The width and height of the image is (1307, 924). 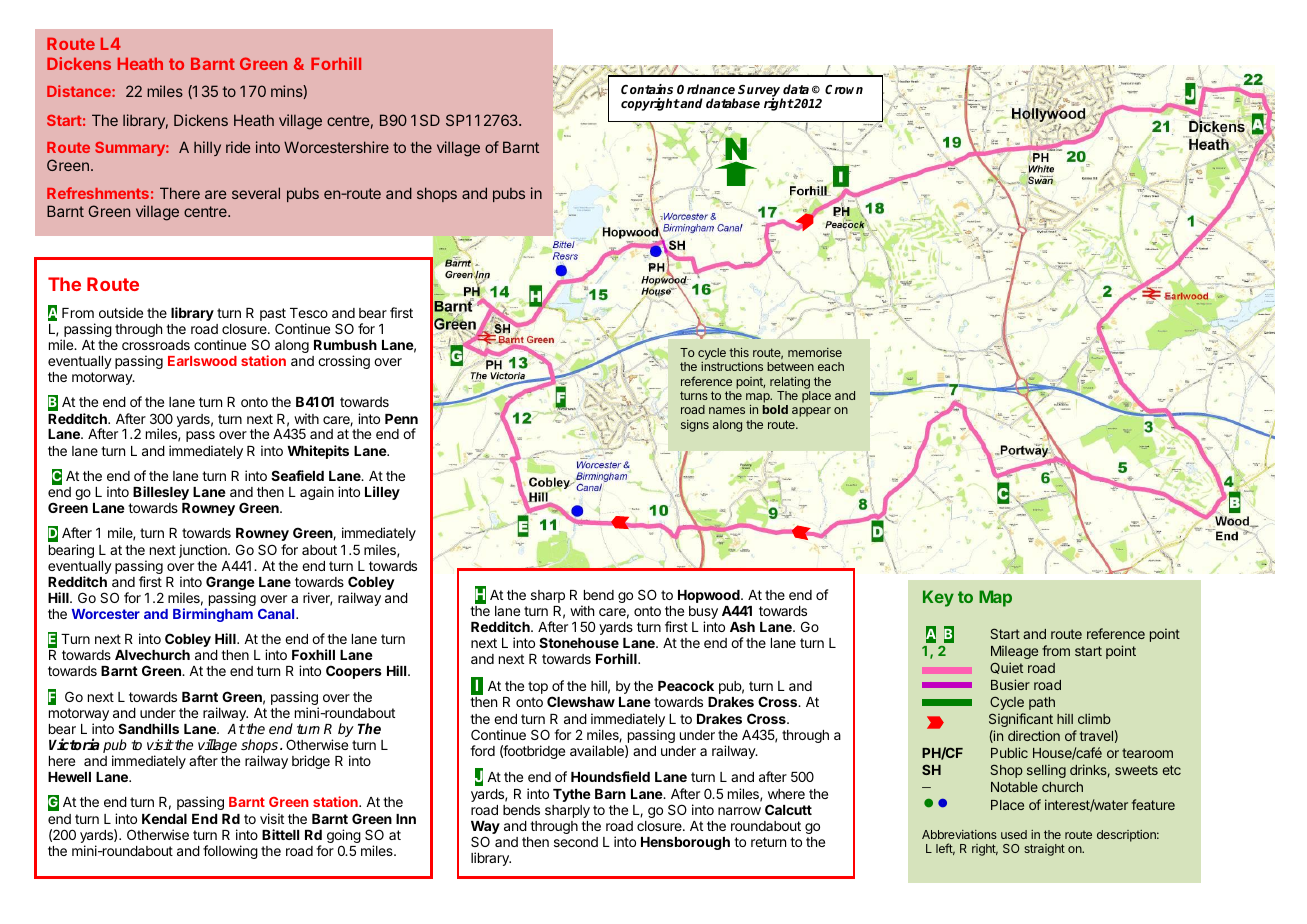 I want to click on Crown, so click(x=844, y=89).
